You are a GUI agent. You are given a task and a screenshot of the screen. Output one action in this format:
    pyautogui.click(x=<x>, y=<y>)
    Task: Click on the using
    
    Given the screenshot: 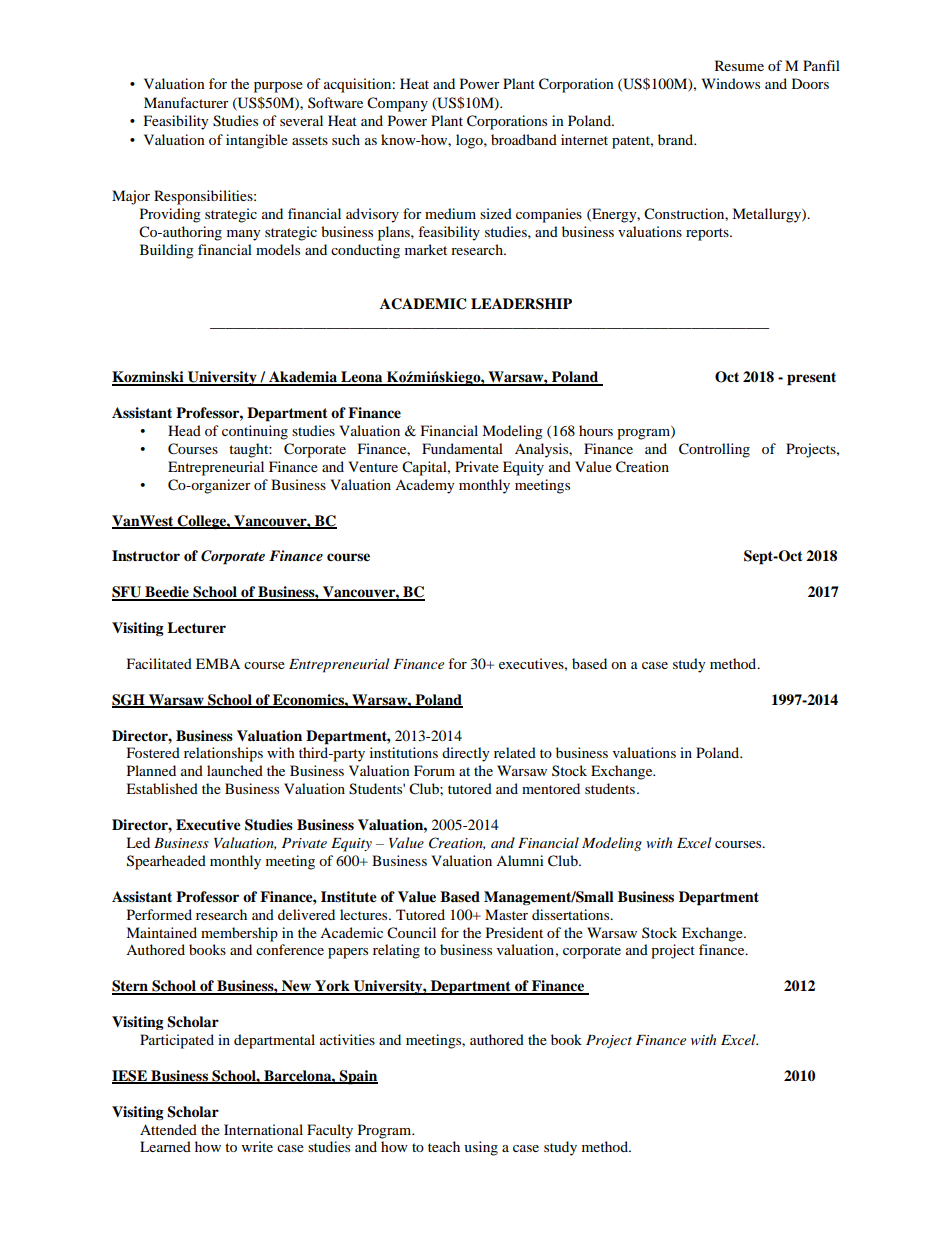 What is the action you would take?
    pyautogui.click(x=481, y=1148)
